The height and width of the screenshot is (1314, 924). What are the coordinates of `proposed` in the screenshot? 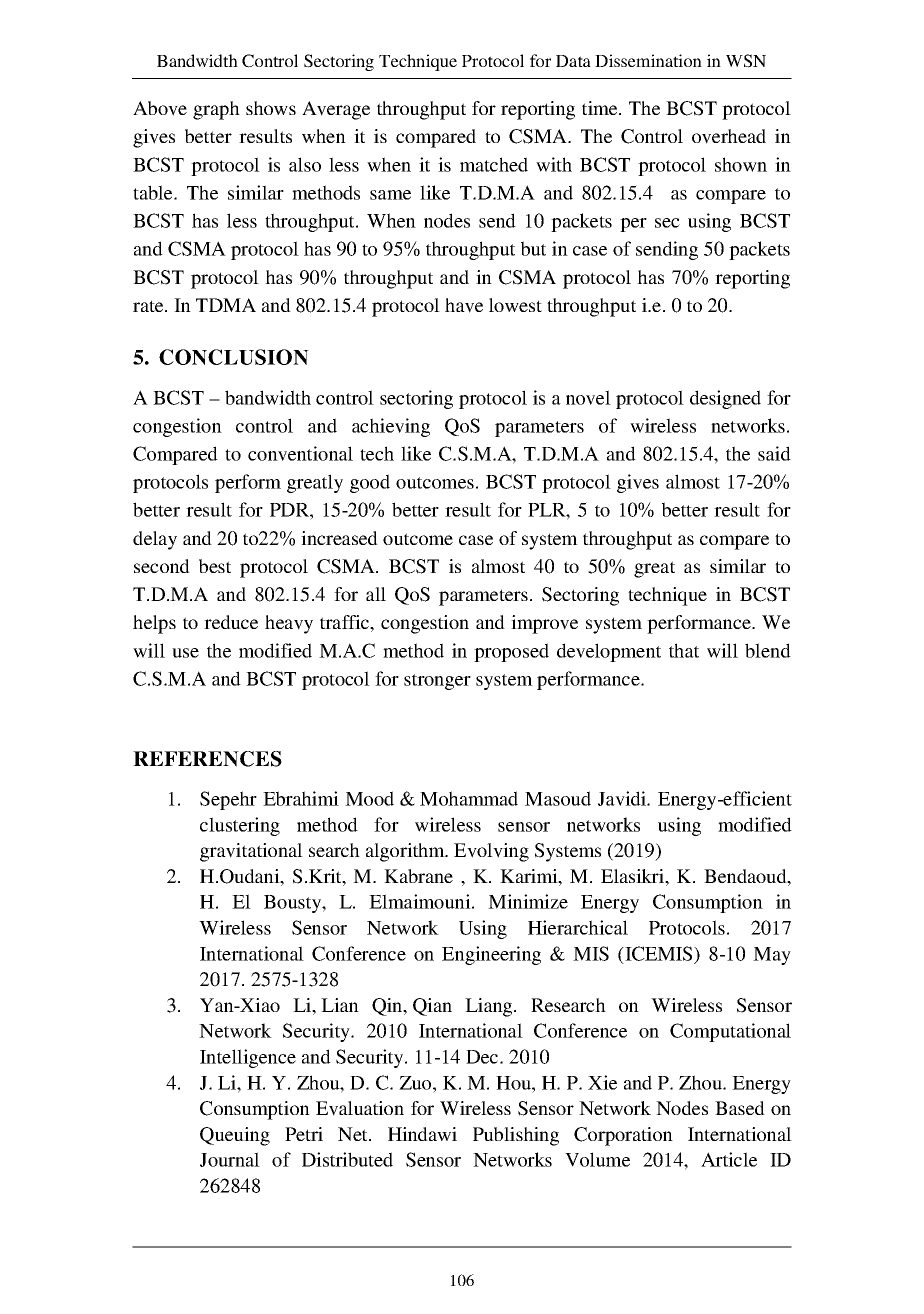 It's located at (511, 652).
